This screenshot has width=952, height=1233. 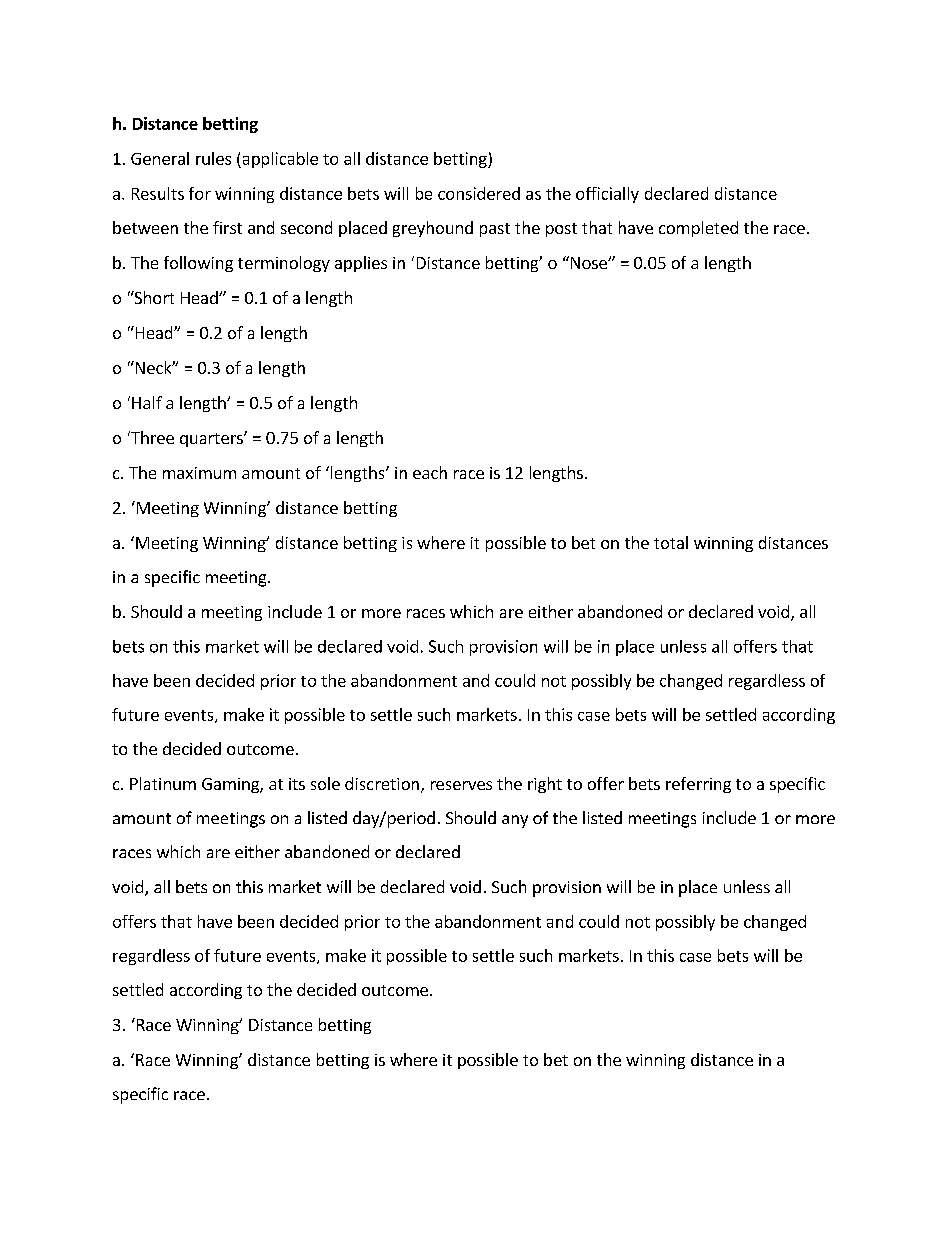 I want to click on referring, so click(x=698, y=785).
